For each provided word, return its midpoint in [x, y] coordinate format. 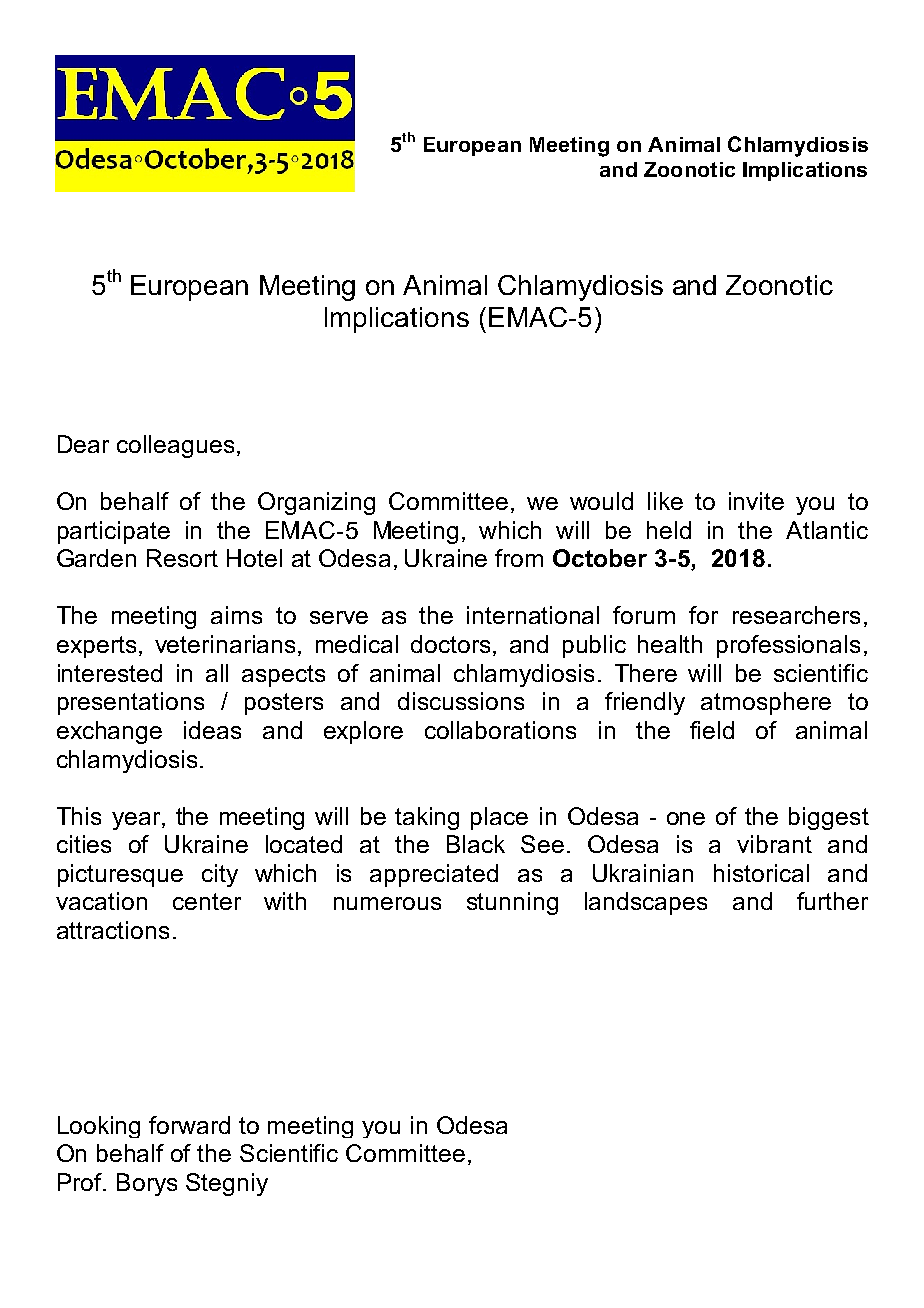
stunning [512, 903]
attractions [113, 930]
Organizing [316, 503]
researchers [796, 615]
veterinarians [225, 644]
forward [189, 1125]
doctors [452, 645]
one [686, 818]
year [137, 821]
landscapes [646, 903]
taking [427, 818]
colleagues [175, 446]
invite [756, 501]
